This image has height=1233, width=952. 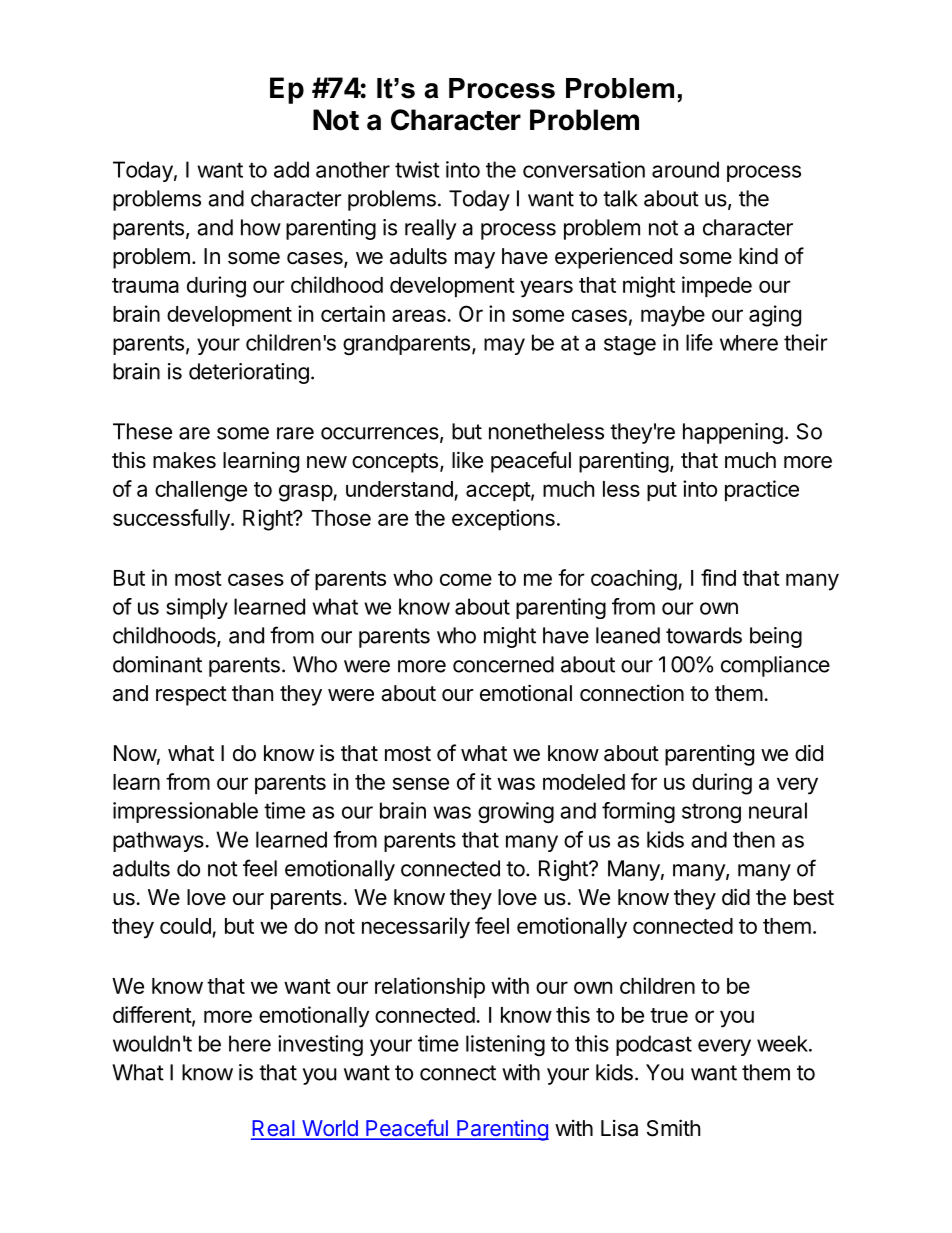 I want to click on Smith, so click(x=673, y=1128).
